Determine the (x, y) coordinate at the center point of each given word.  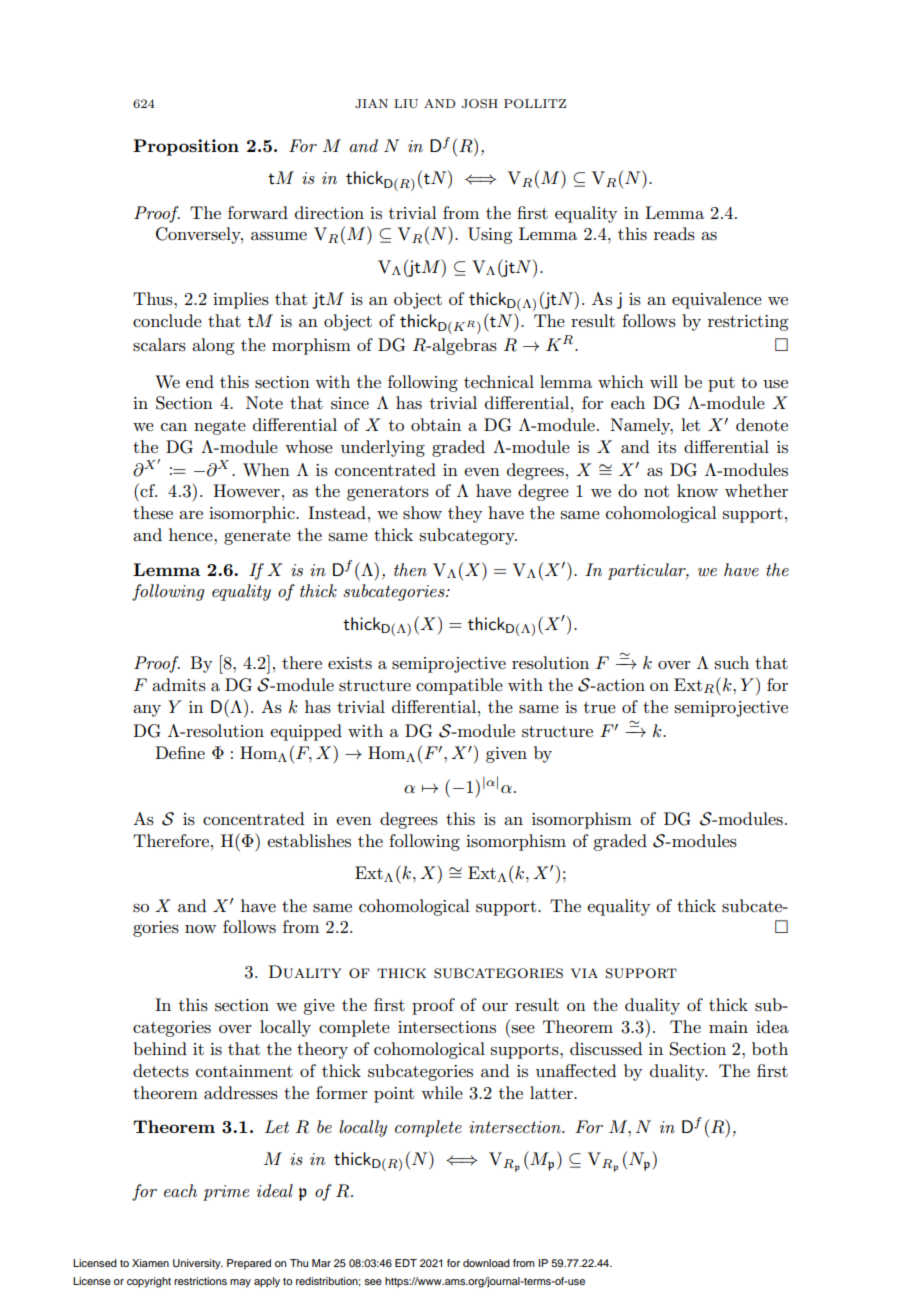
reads (674, 234)
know (697, 490)
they (465, 514)
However (246, 490)
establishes (309, 841)
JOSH (479, 104)
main (728, 1027)
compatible (459, 686)
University (198, 1264)
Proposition (186, 147)
